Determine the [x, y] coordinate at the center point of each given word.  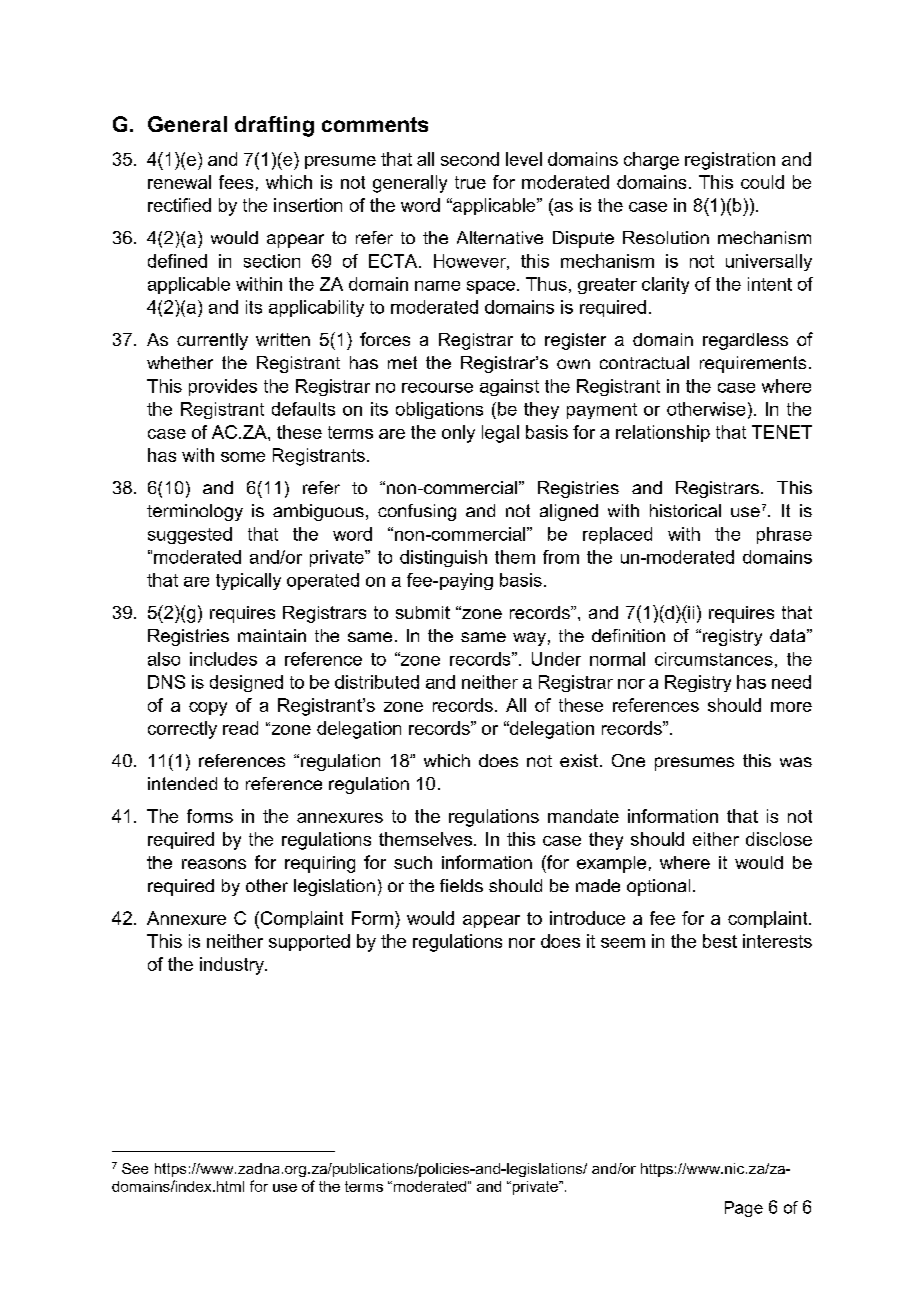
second [470, 159]
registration [730, 161]
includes [223, 659]
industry [233, 966]
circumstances [714, 659]
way [529, 639]
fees [236, 182]
